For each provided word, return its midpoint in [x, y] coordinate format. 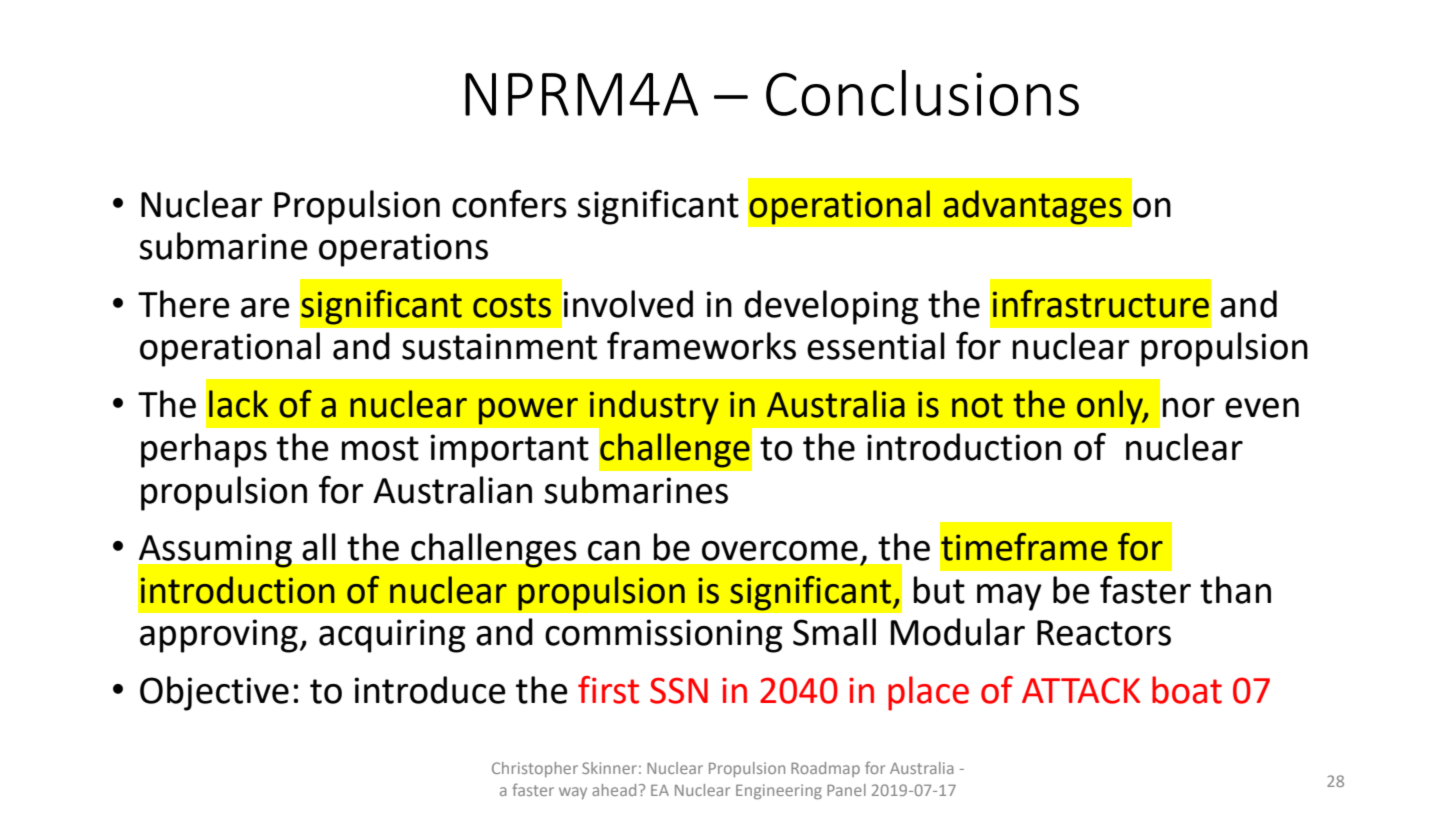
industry [654, 407]
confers [509, 204]
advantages [1033, 207]
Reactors [1104, 633]
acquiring [392, 636]
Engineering [779, 792]
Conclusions [922, 93]
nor [1189, 408]
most [380, 448]
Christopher [535, 769]
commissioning [664, 636]
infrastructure [1101, 304]
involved [628, 304]
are [265, 308]
